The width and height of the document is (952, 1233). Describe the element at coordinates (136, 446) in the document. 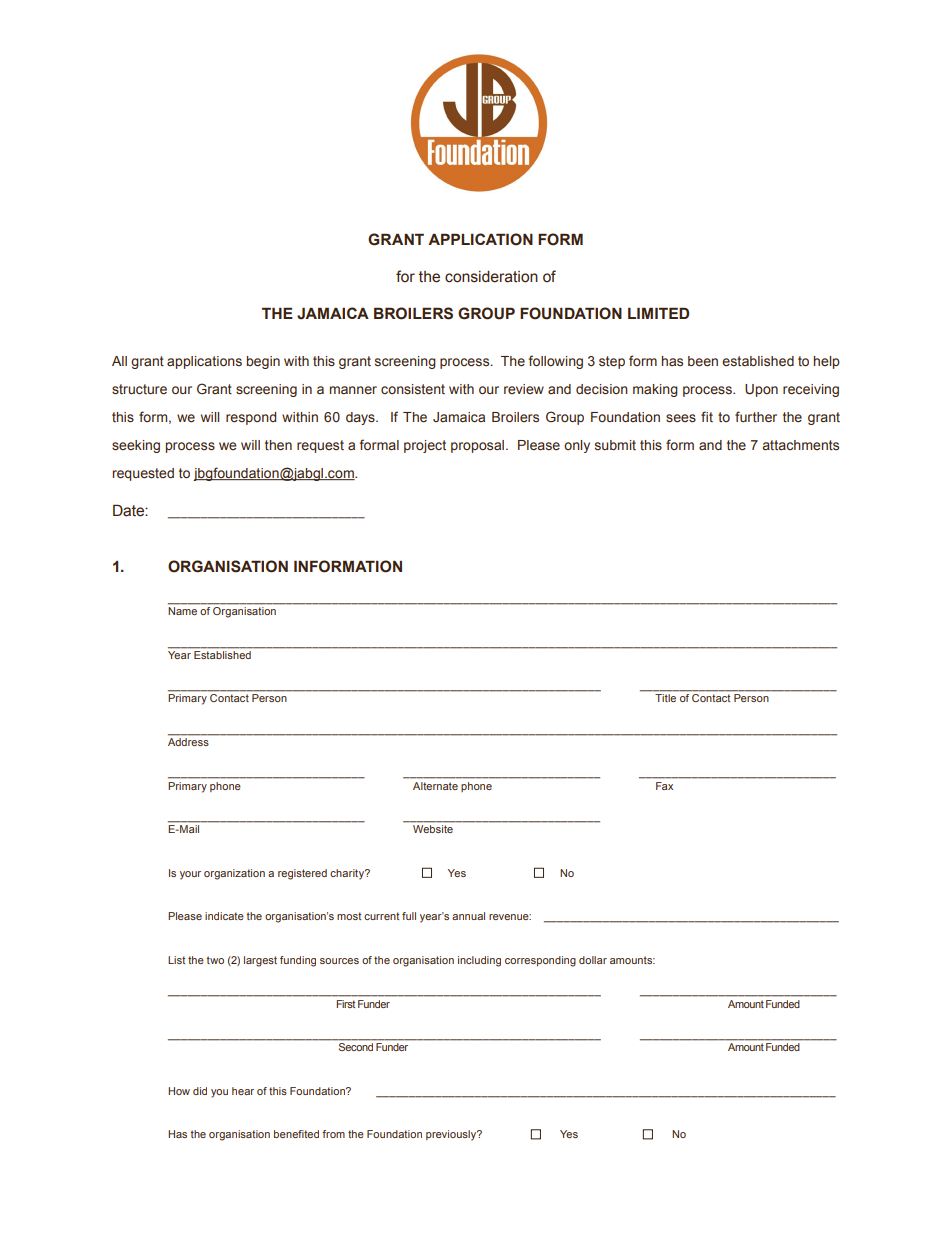

I see `seeking` at that location.
